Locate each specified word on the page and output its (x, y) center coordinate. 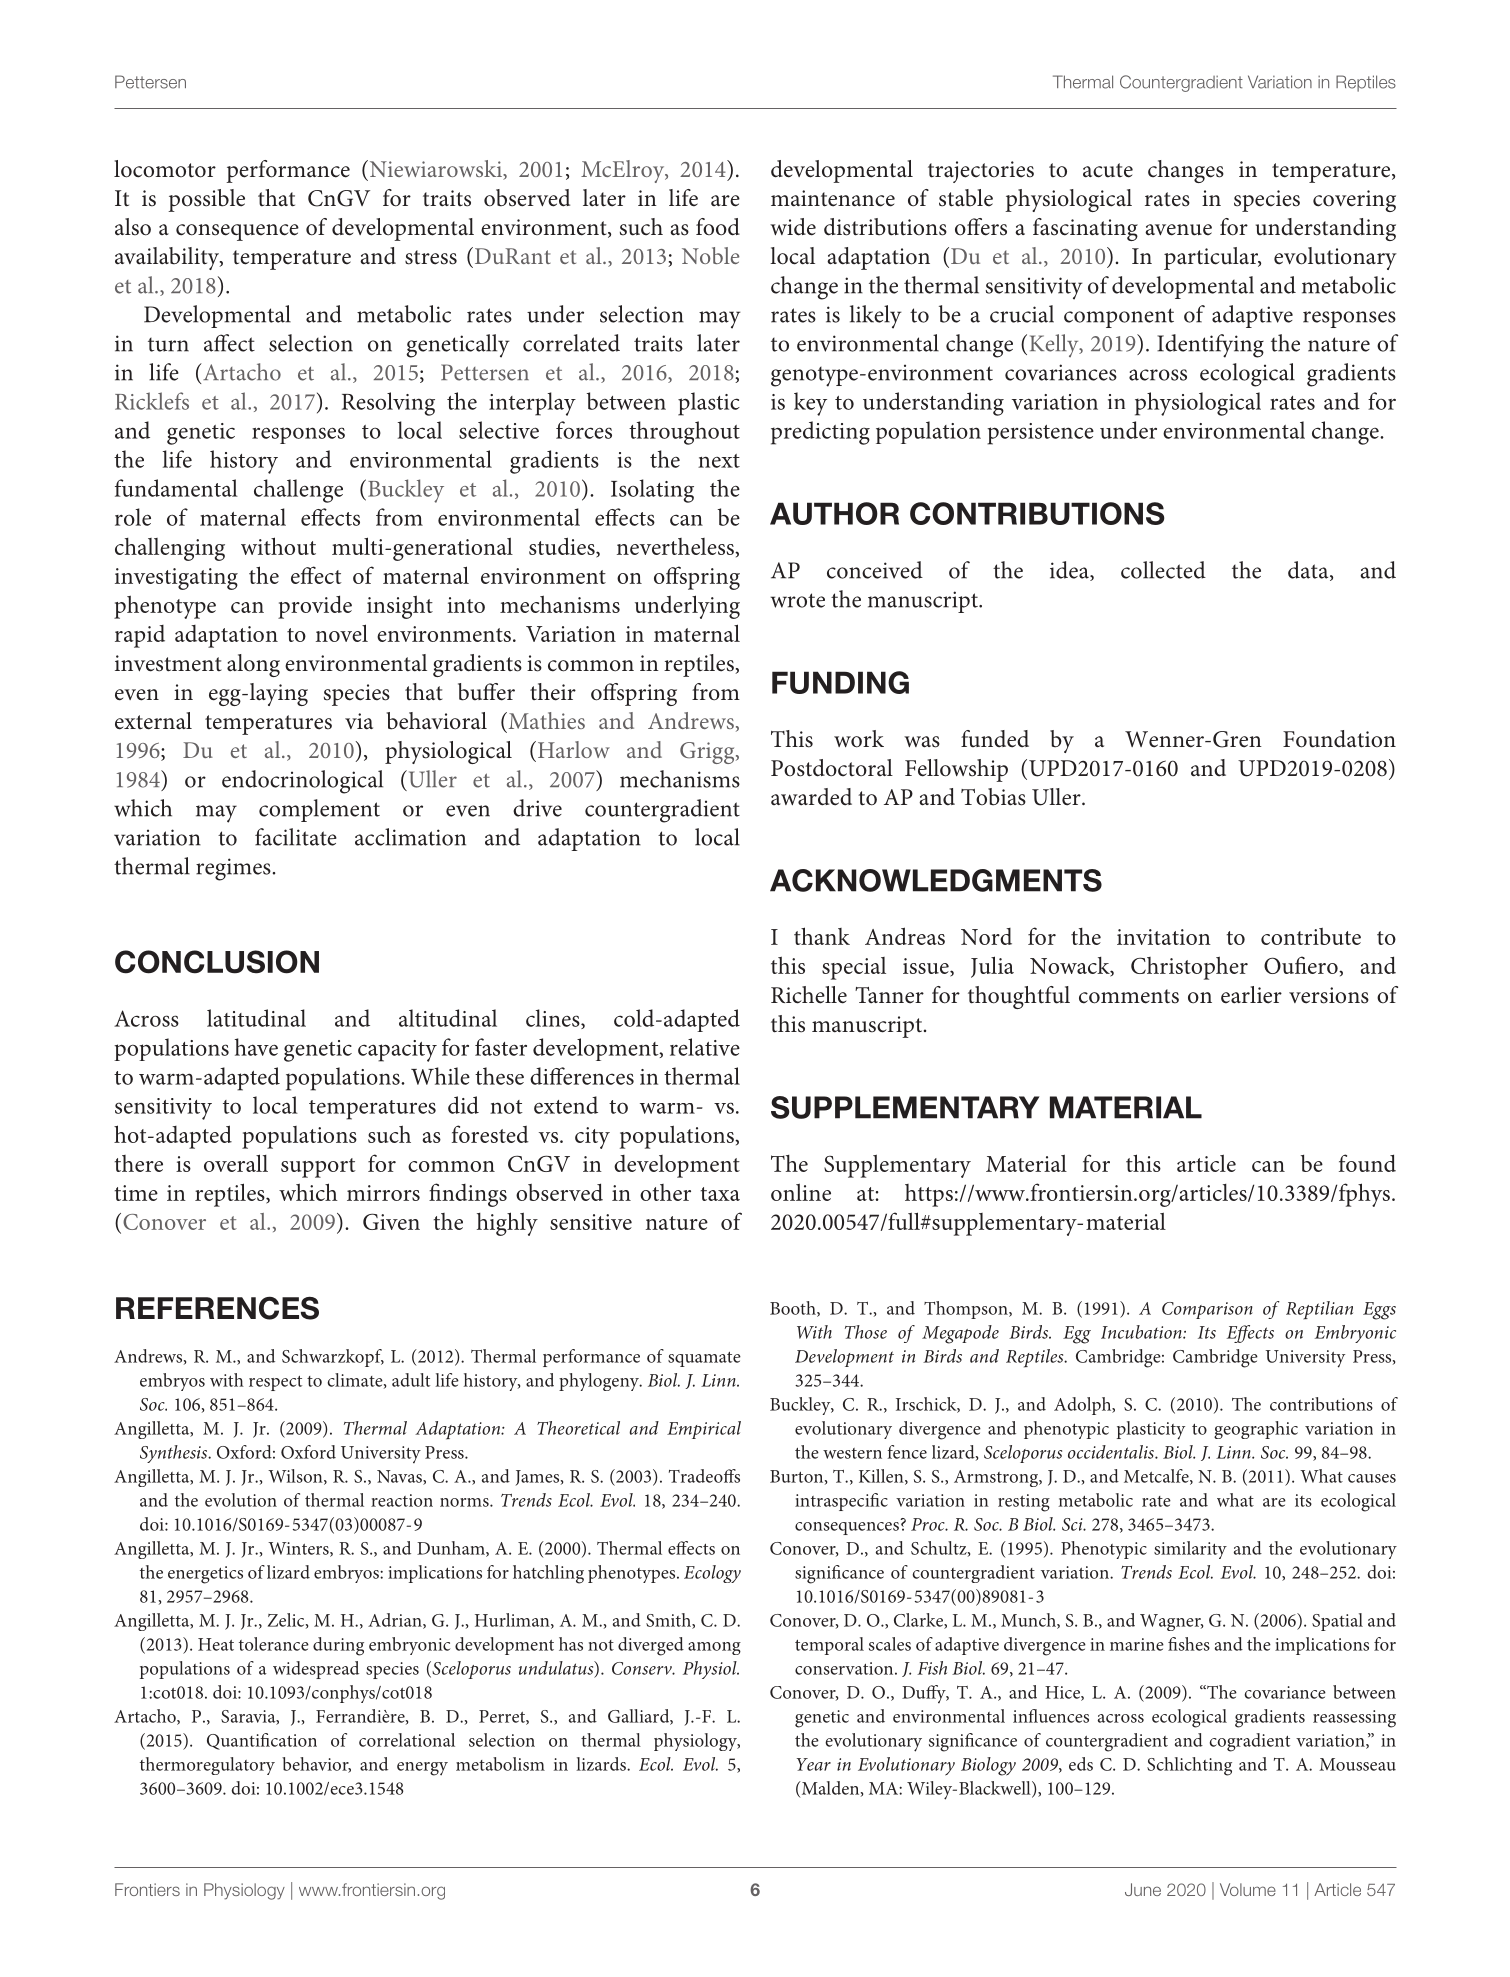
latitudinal (256, 1018)
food (718, 227)
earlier (1251, 995)
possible (206, 200)
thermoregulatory (207, 1766)
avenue (1178, 230)
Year (814, 1764)
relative (705, 1047)
